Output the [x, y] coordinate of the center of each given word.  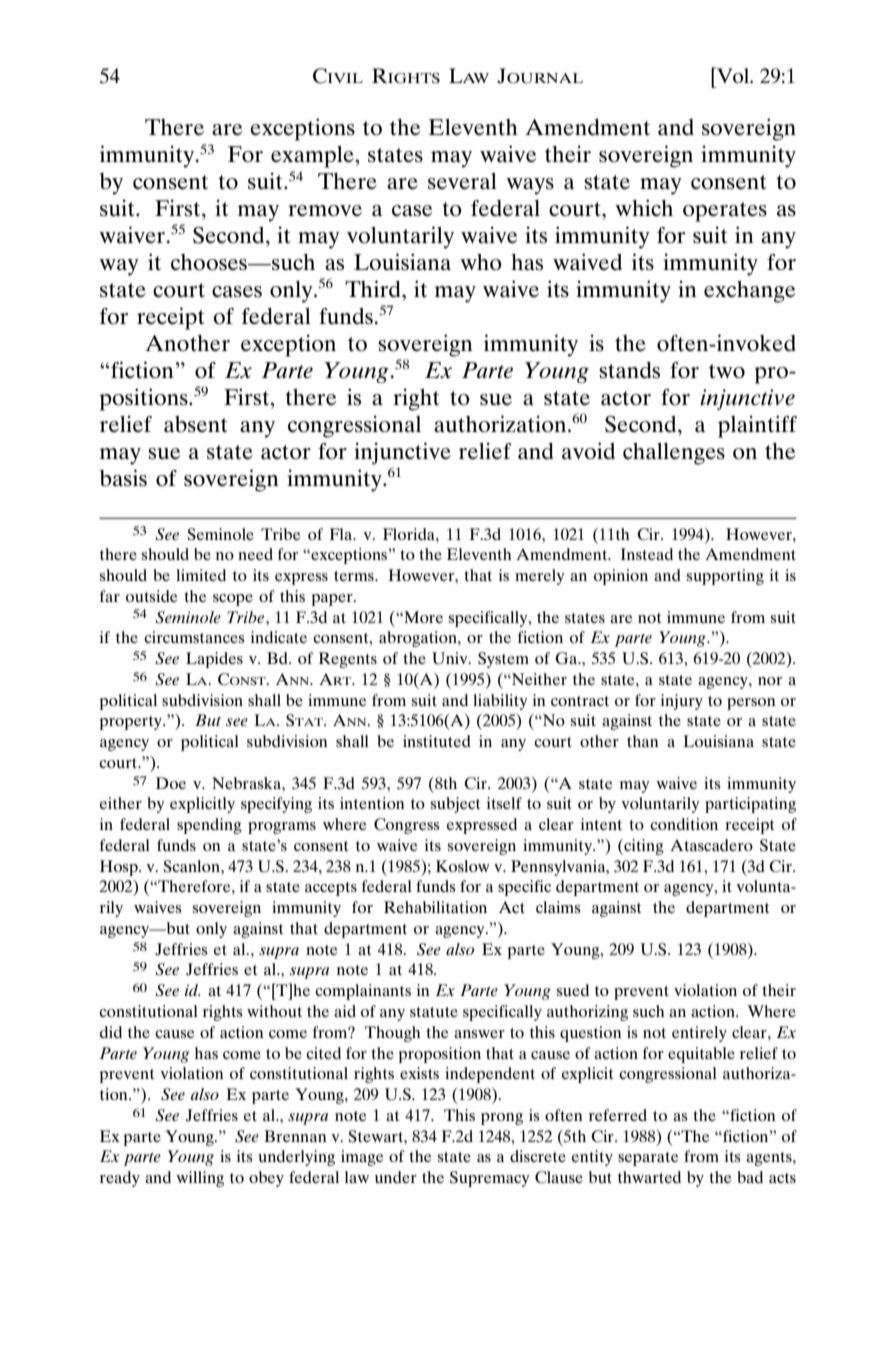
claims [558, 907]
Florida [410, 534]
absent [196, 424]
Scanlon [192, 866]
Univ [451, 658]
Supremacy [490, 1179]
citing [643, 847]
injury [682, 702]
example [313, 157]
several [462, 181]
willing [200, 1179]
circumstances [194, 637]
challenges [674, 454]
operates [725, 212]
